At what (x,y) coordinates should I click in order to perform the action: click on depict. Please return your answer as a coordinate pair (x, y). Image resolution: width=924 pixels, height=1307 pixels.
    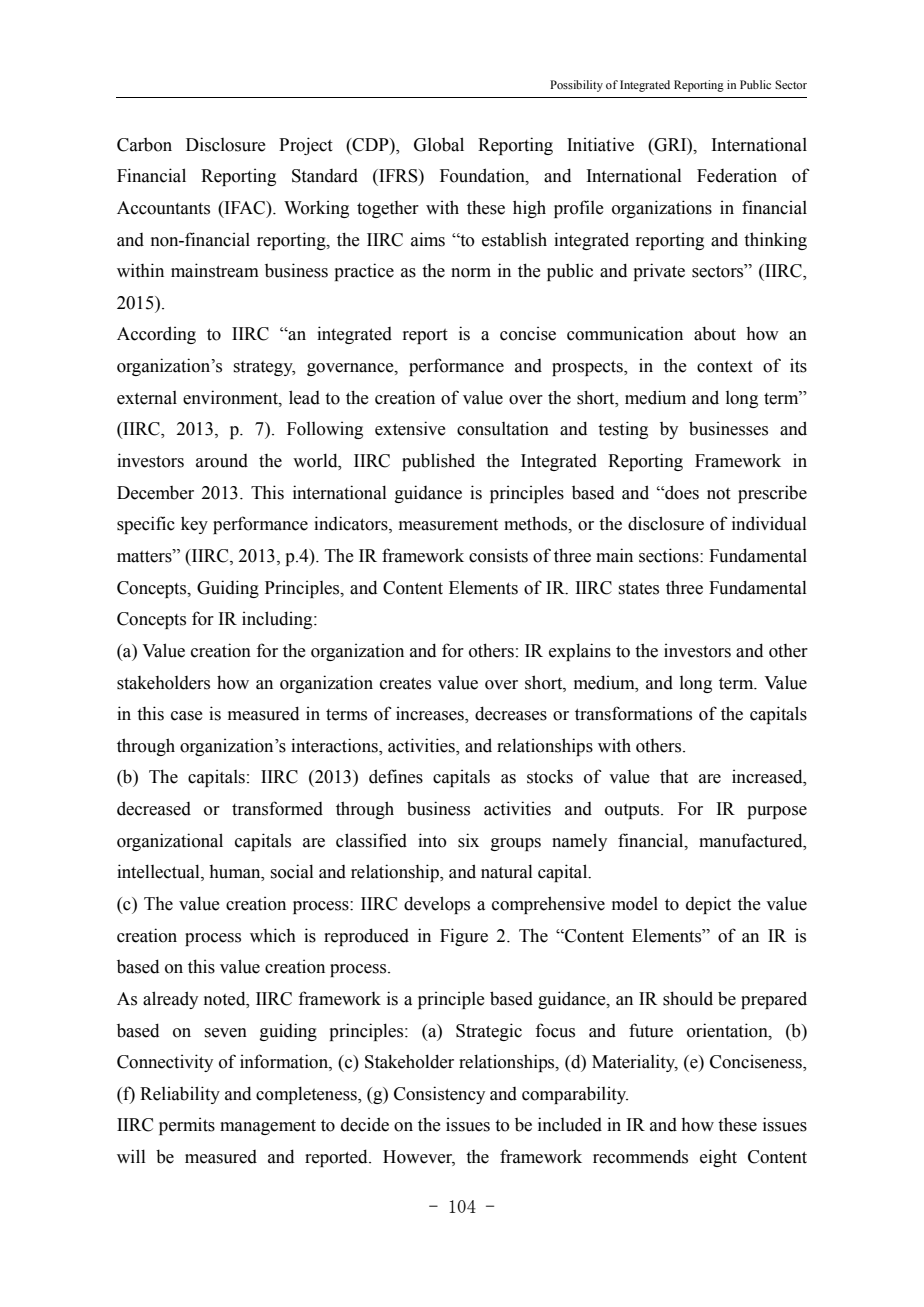
    Looking at the image, I should click on (708, 905).
